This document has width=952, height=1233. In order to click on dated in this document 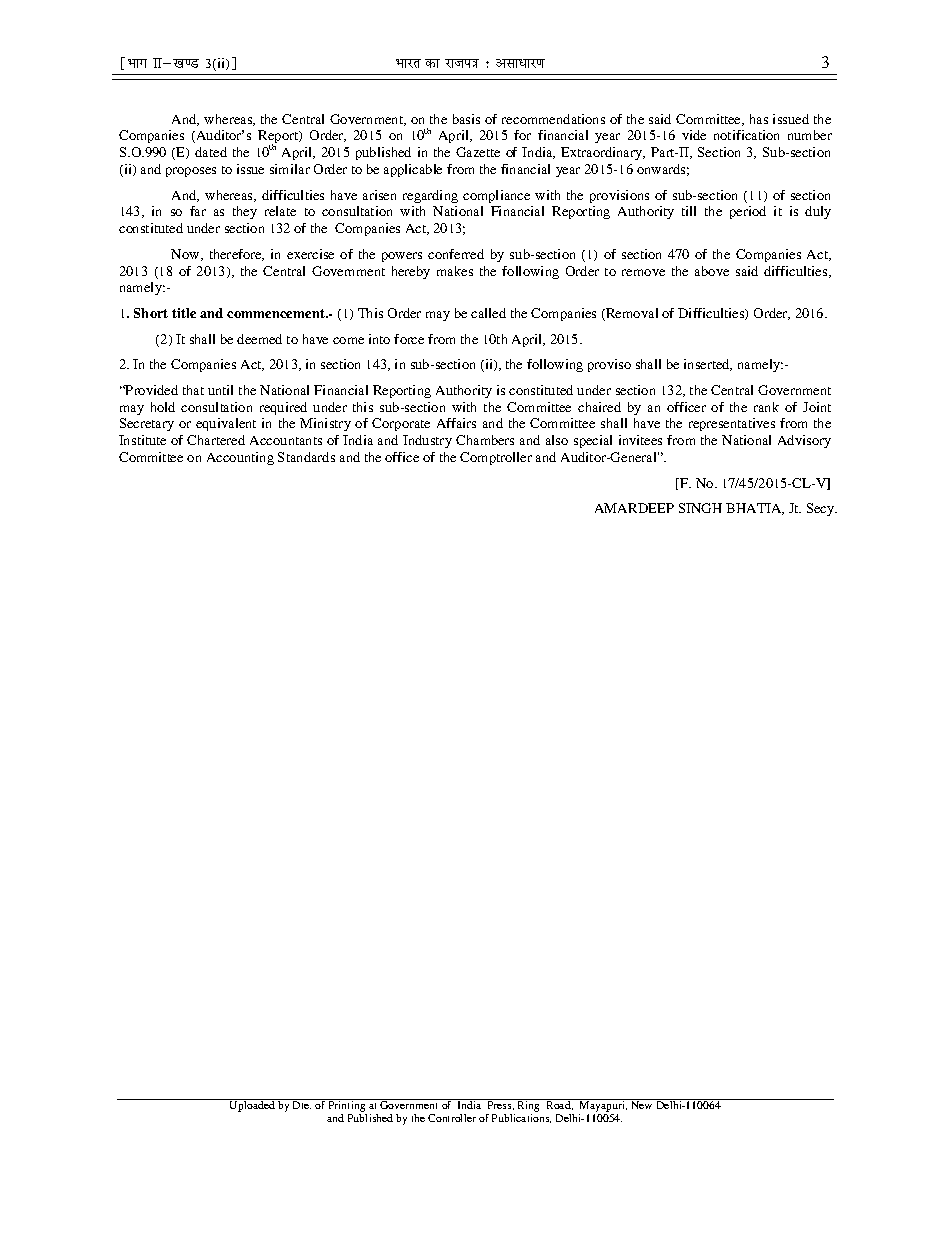, I will do `click(211, 152)`.
